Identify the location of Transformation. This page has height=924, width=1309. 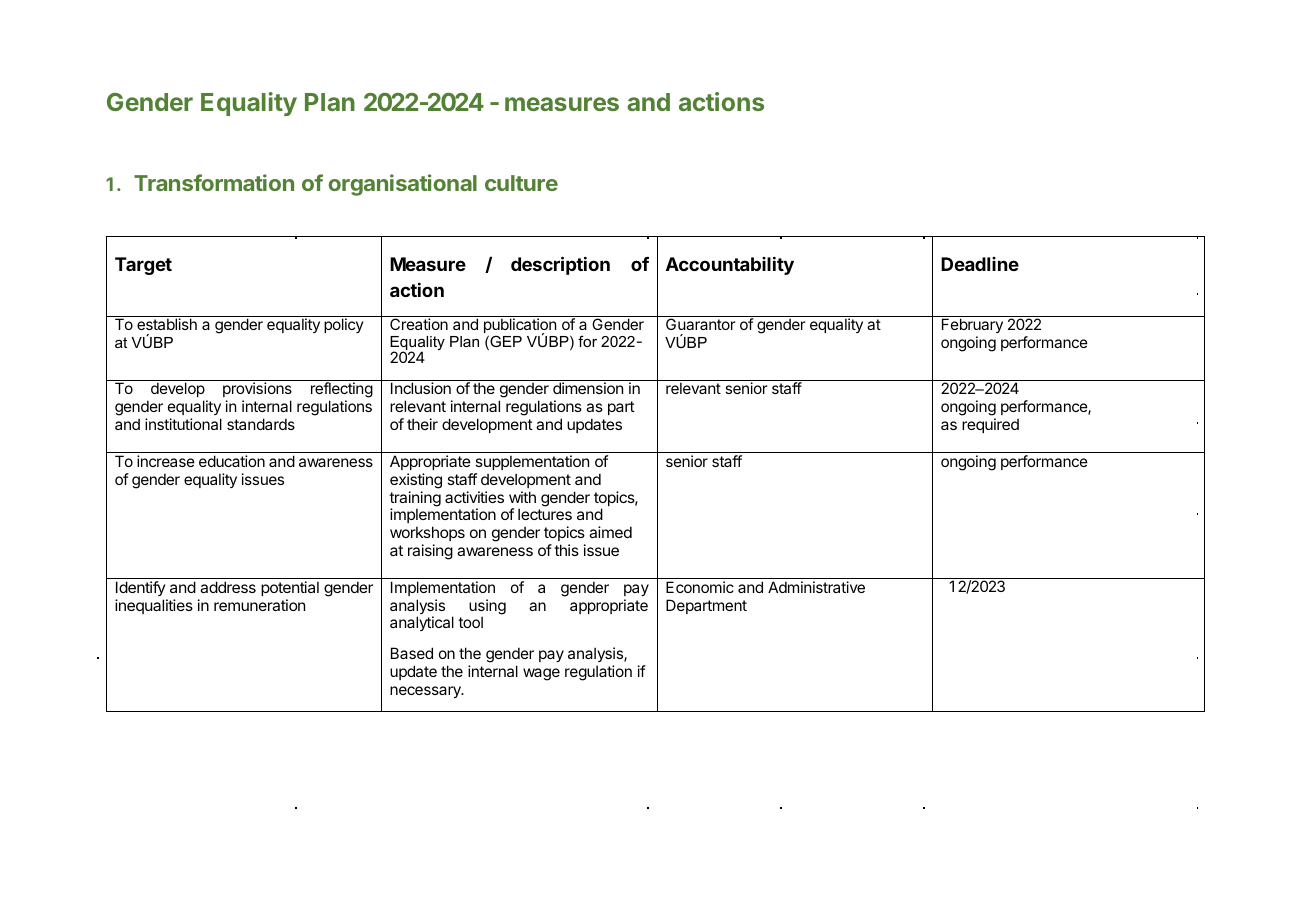
(214, 182).
